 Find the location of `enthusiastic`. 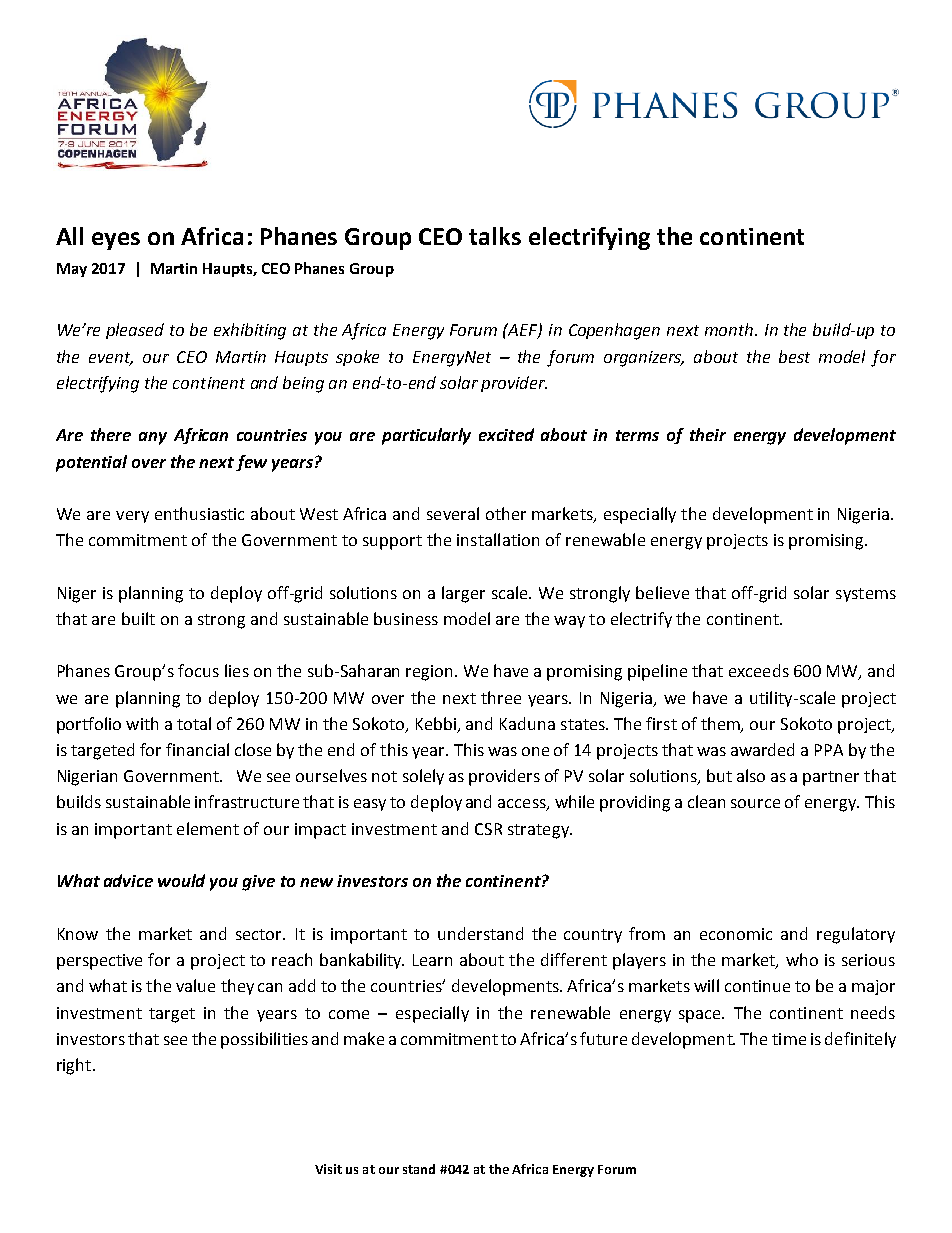

enthusiastic is located at coordinates (199, 513).
